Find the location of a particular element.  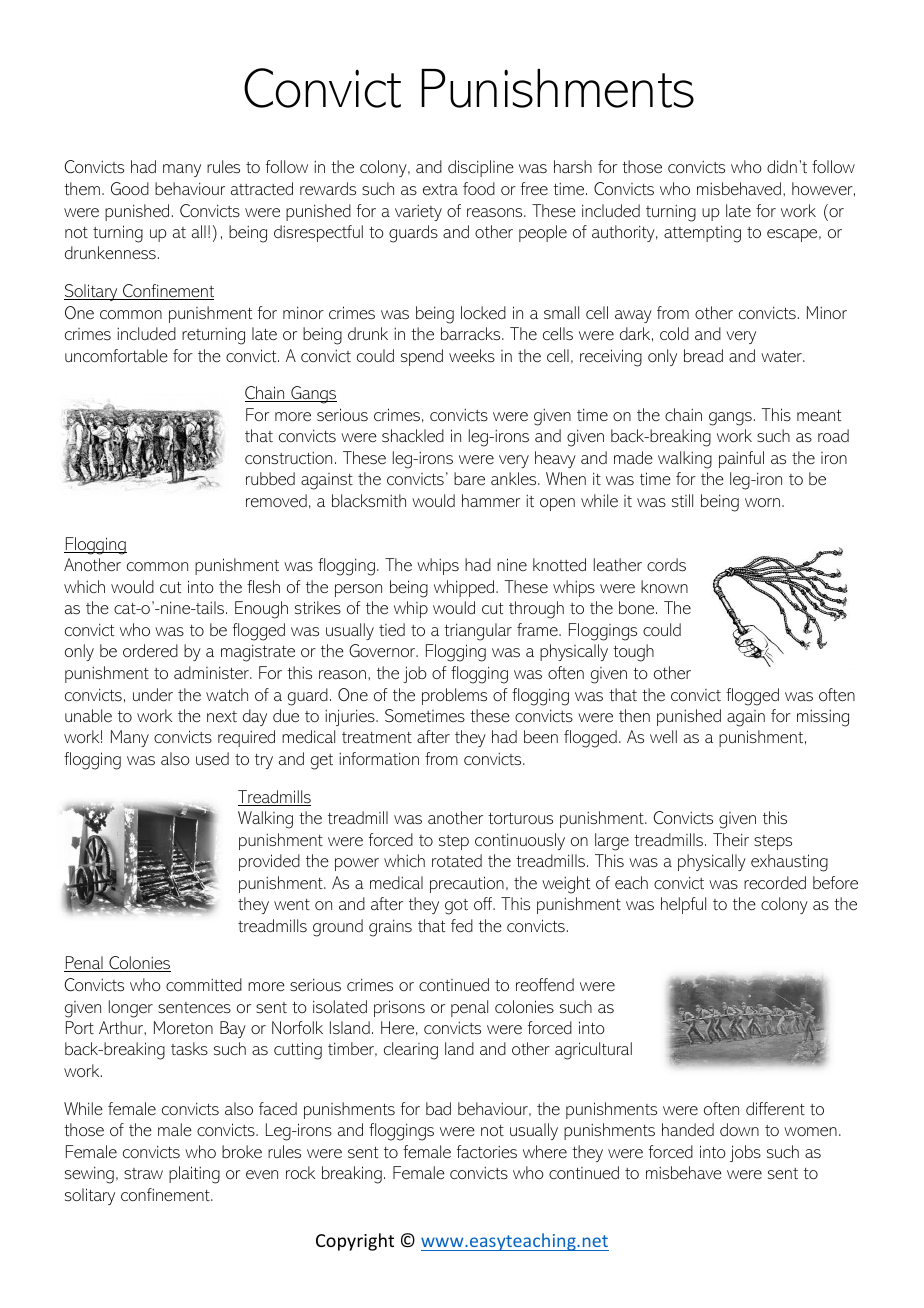

attempting is located at coordinates (702, 234).
